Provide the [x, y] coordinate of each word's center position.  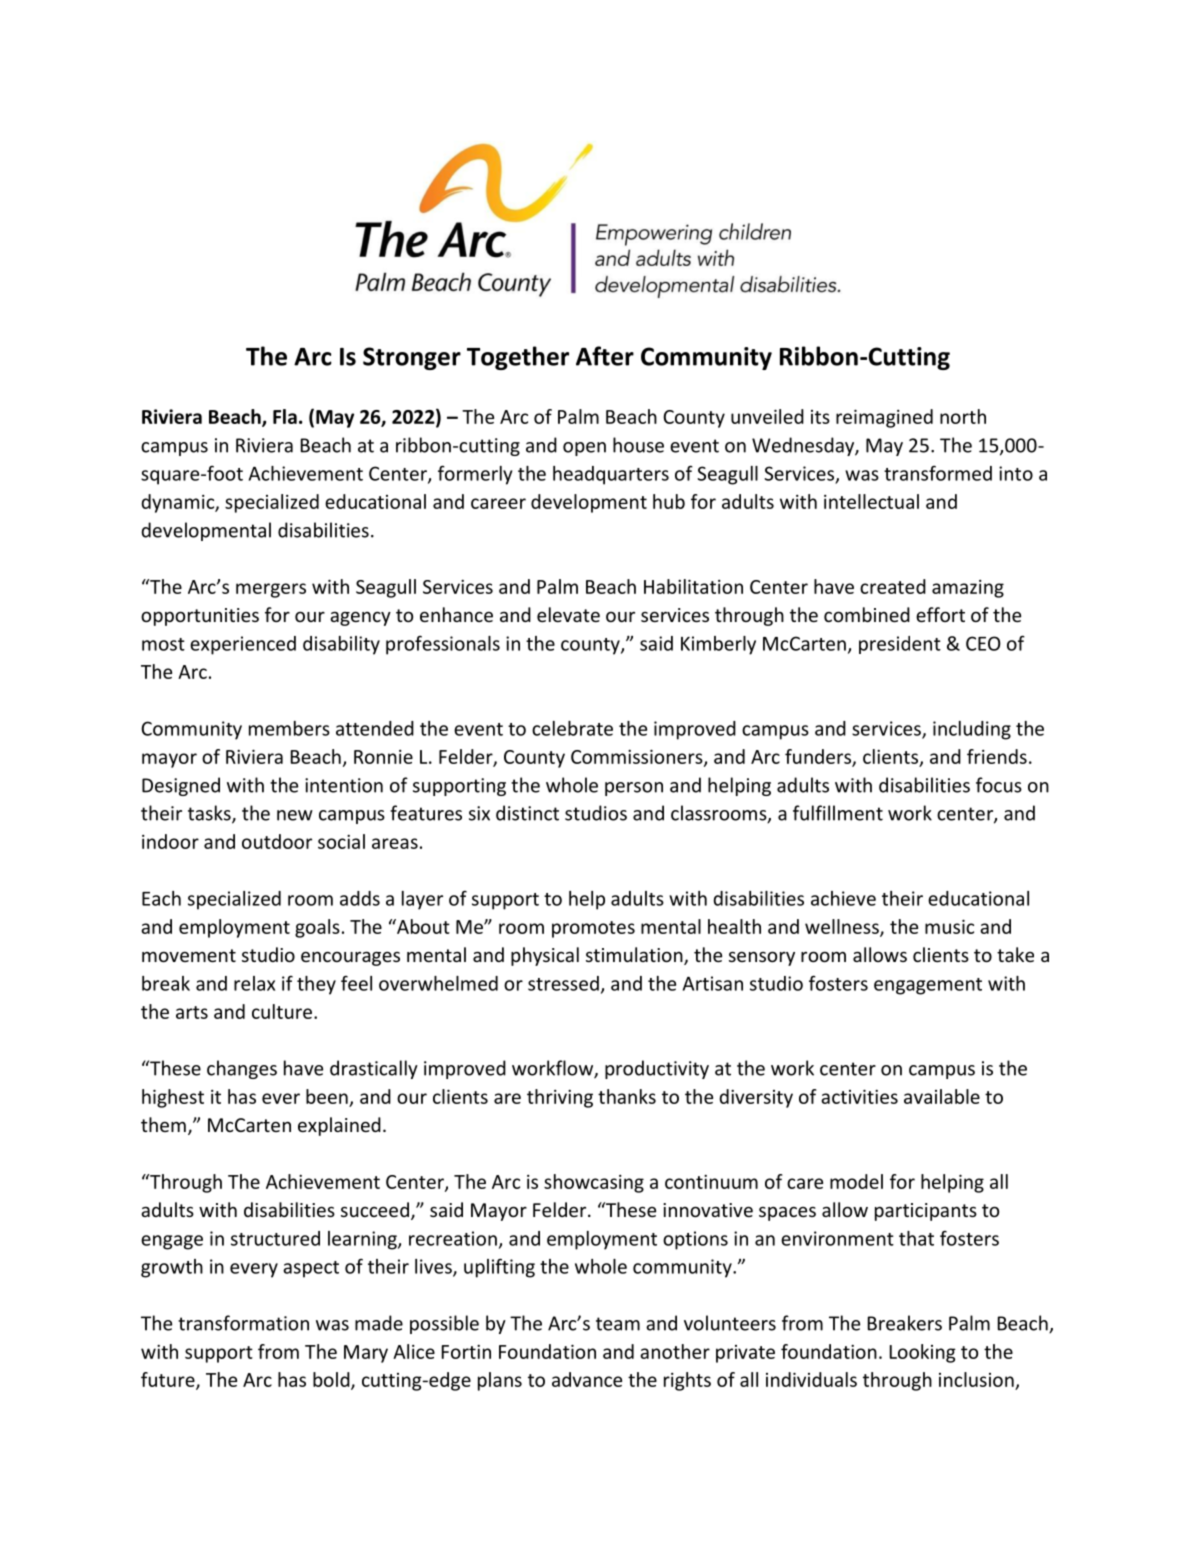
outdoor [277, 841]
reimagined [884, 418]
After [605, 356]
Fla [285, 416]
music [949, 926]
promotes [593, 929]
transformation [243, 1323]
